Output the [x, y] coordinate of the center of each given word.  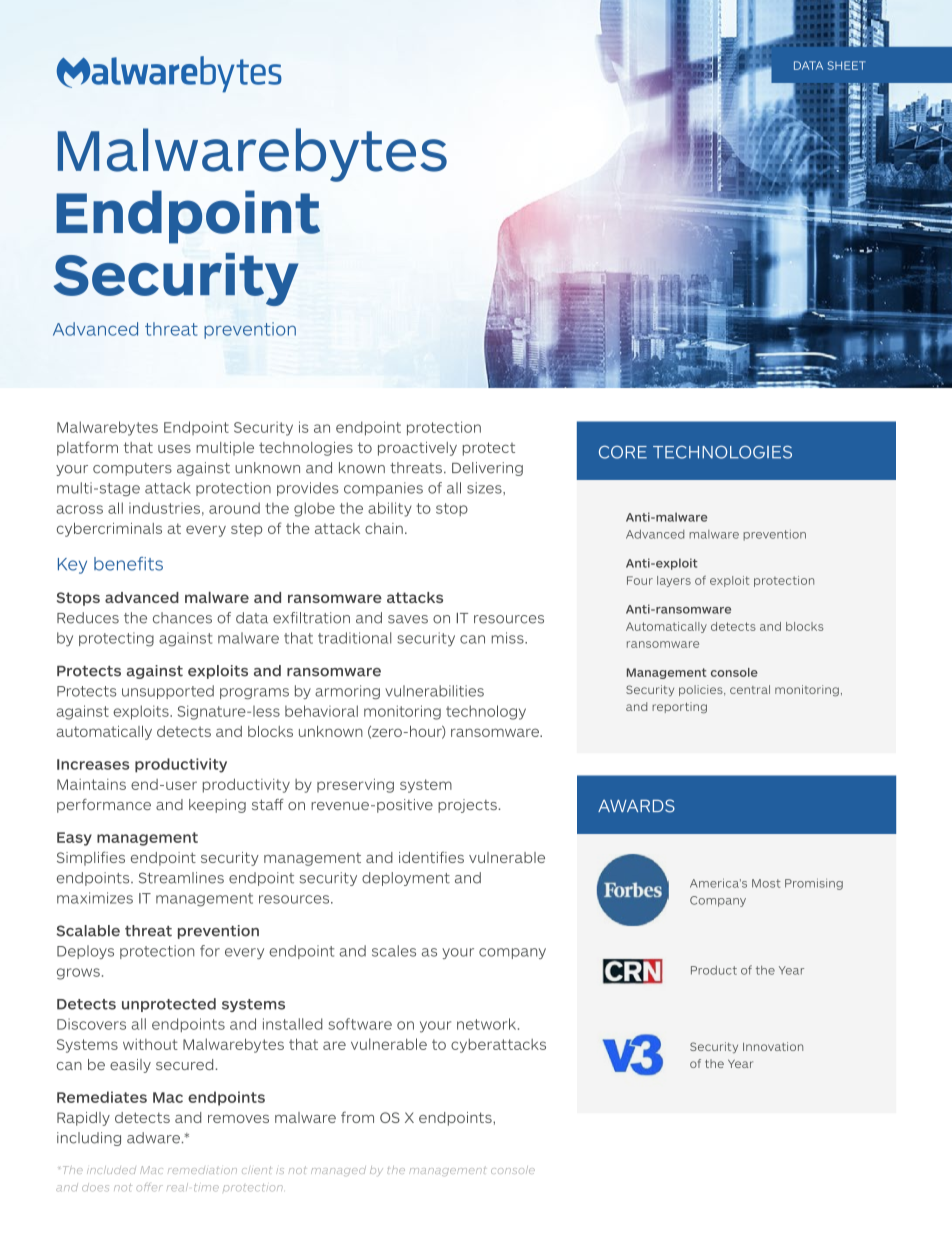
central [750, 689]
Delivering [487, 469]
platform [87, 448]
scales [394, 951]
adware [153, 1138]
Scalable [88, 931]
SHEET [846, 65]
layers [674, 581]
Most [766, 883]
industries [164, 508]
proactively [417, 449]
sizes [485, 488]
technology [486, 712]
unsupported [168, 692]
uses [174, 448]
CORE [623, 452]
